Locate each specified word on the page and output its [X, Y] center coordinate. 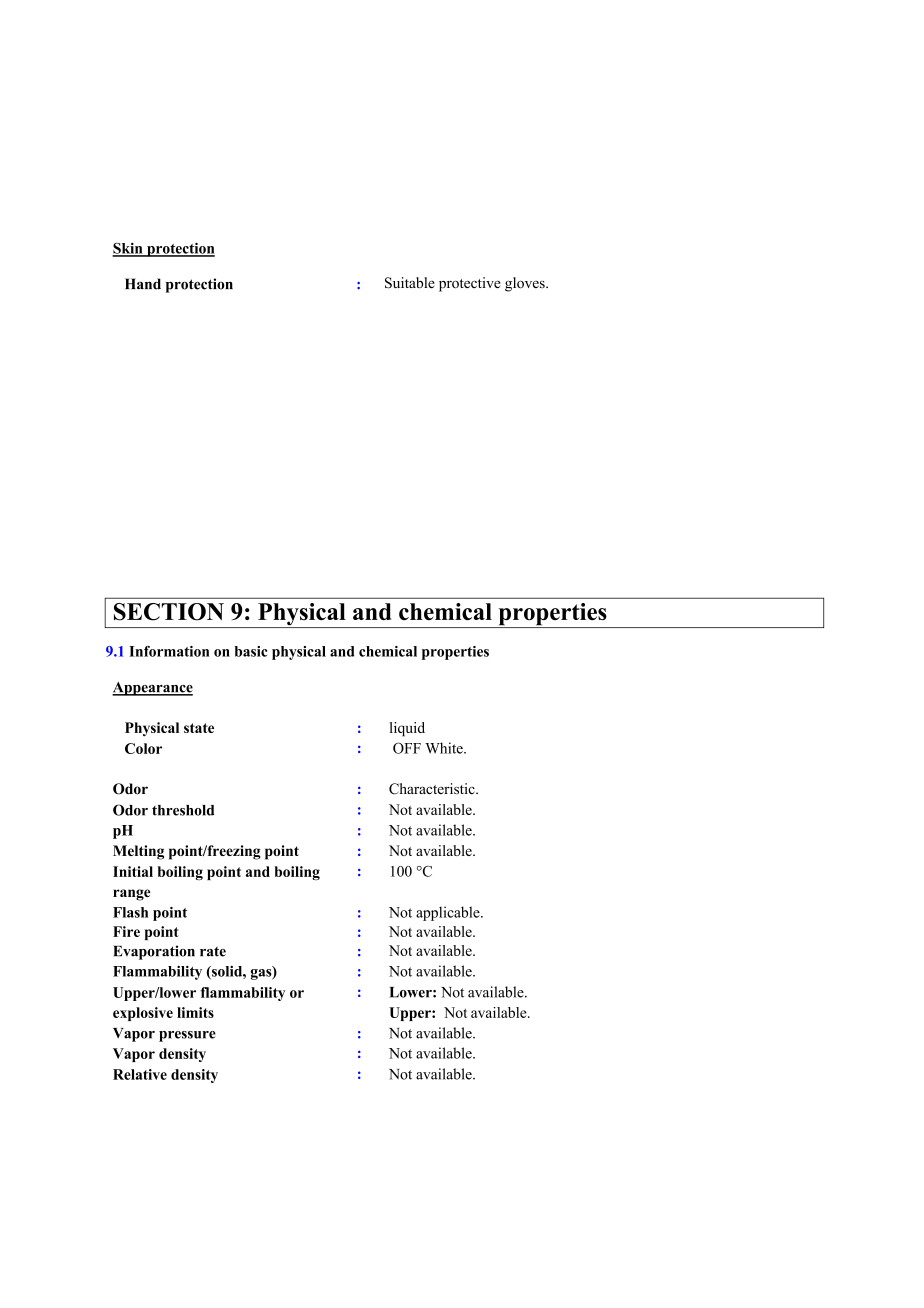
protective [470, 284]
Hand [143, 284]
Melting [138, 852]
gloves [526, 284]
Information [169, 651]
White [445, 748]
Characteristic [433, 789]
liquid [407, 729]
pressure [187, 1036]
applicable [449, 913]
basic [251, 651]
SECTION [169, 612]
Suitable [410, 283]
